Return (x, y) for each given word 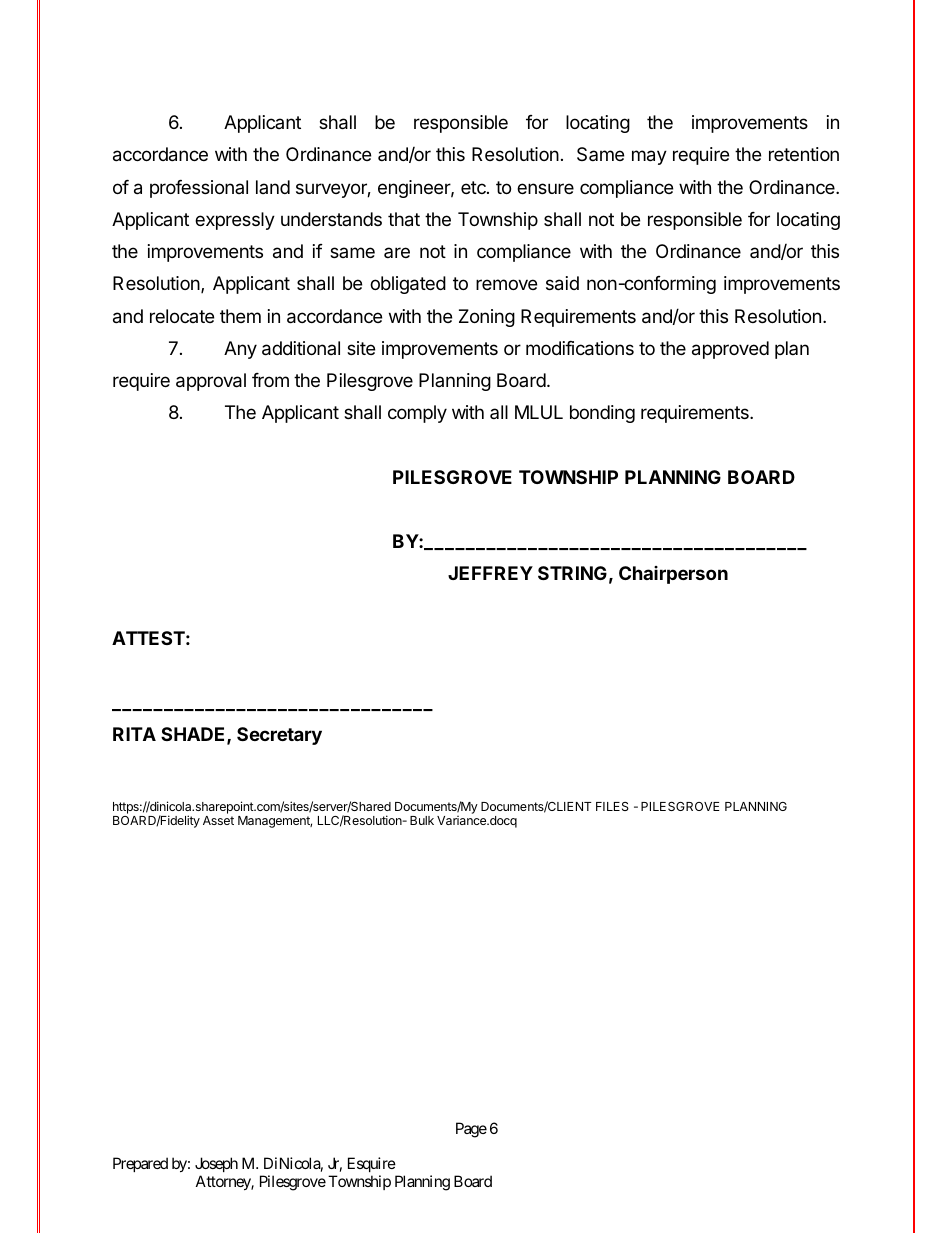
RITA (134, 734)
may (649, 157)
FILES (612, 806)
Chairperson (673, 575)
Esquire (372, 1166)
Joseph (216, 1166)
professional (199, 189)
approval (211, 382)
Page (471, 1130)
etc (474, 187)
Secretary (279, 736)
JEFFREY (490, 573)
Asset (218, 820)
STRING (572, 573)
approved (730, 350)
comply (417, 414)
